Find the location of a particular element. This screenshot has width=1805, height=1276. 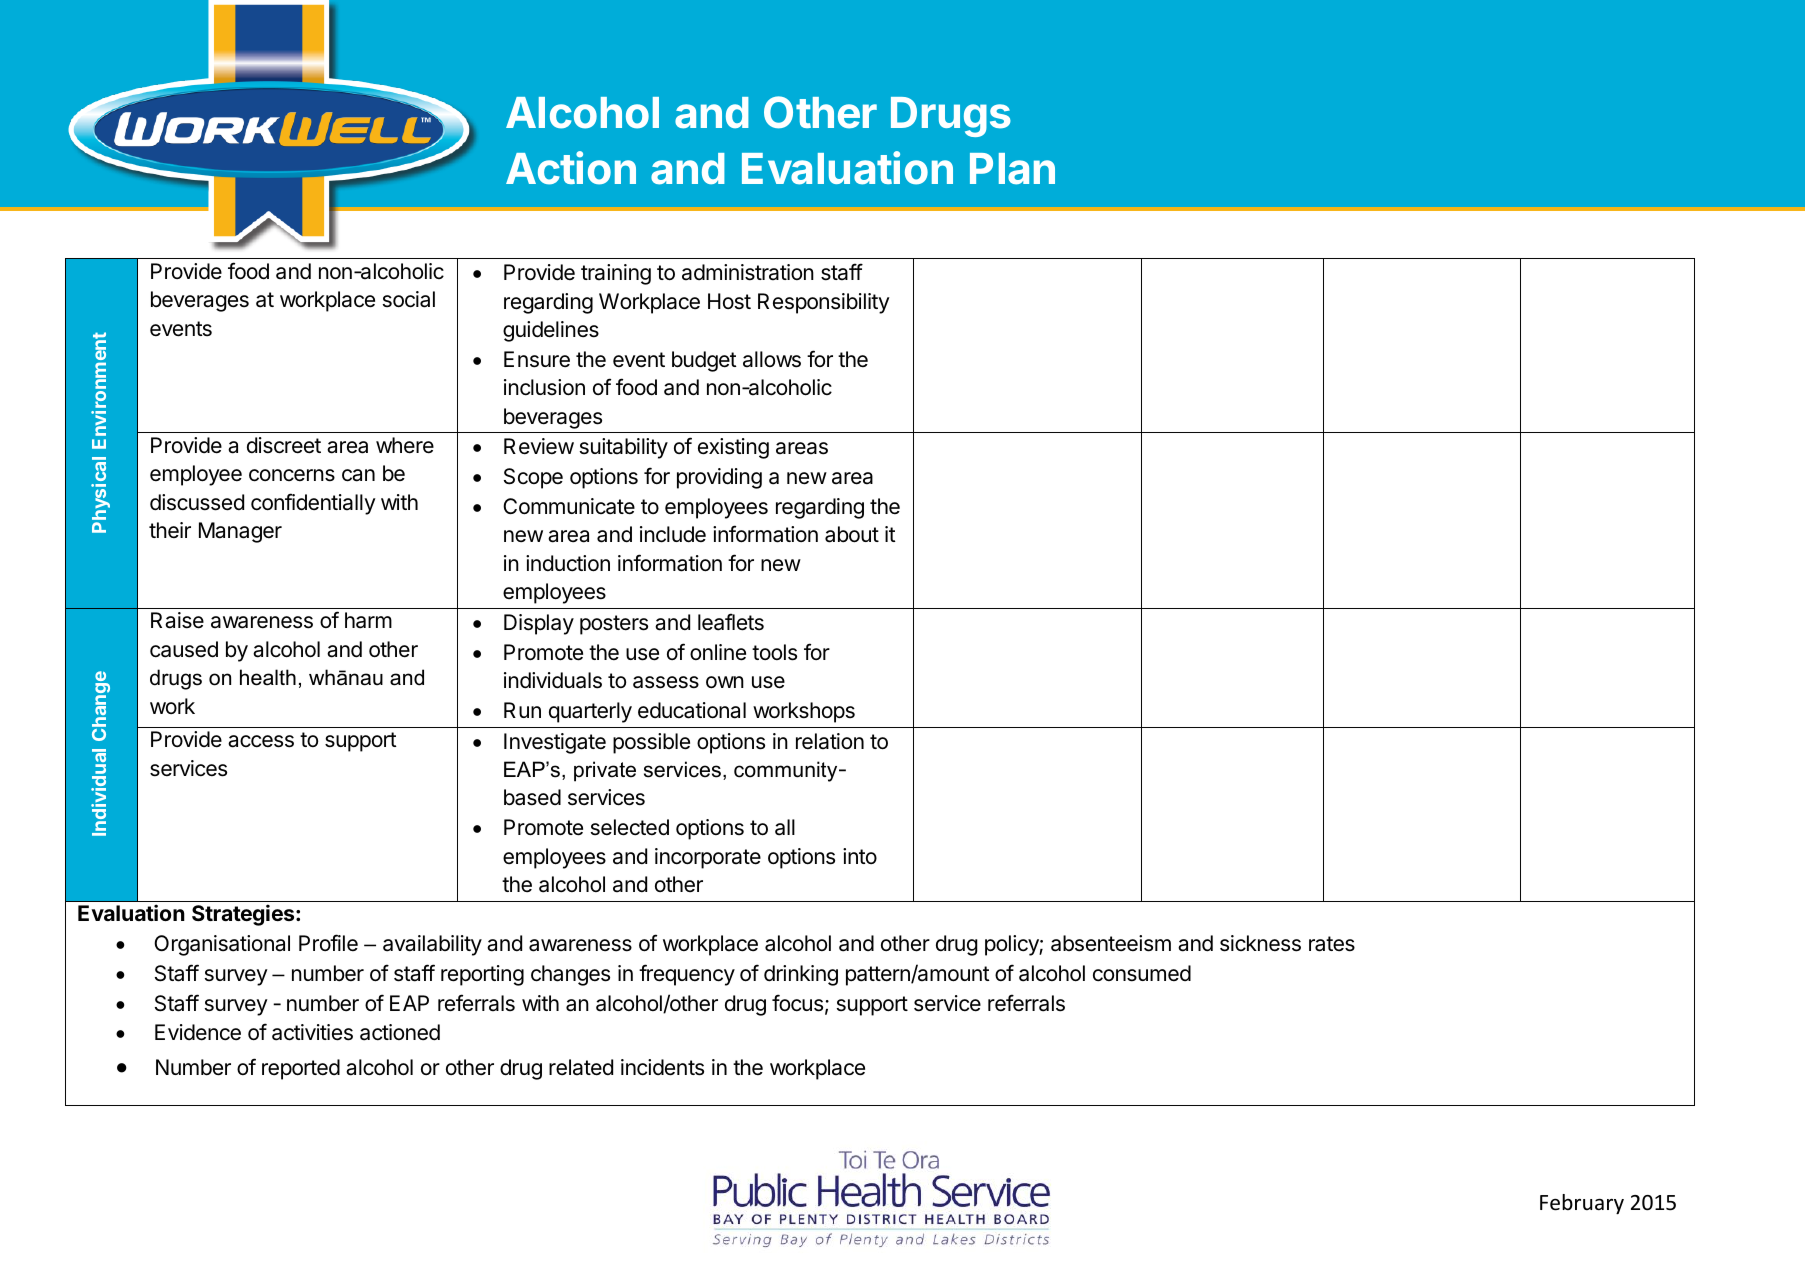

social is located at coordinates (409, 299).
